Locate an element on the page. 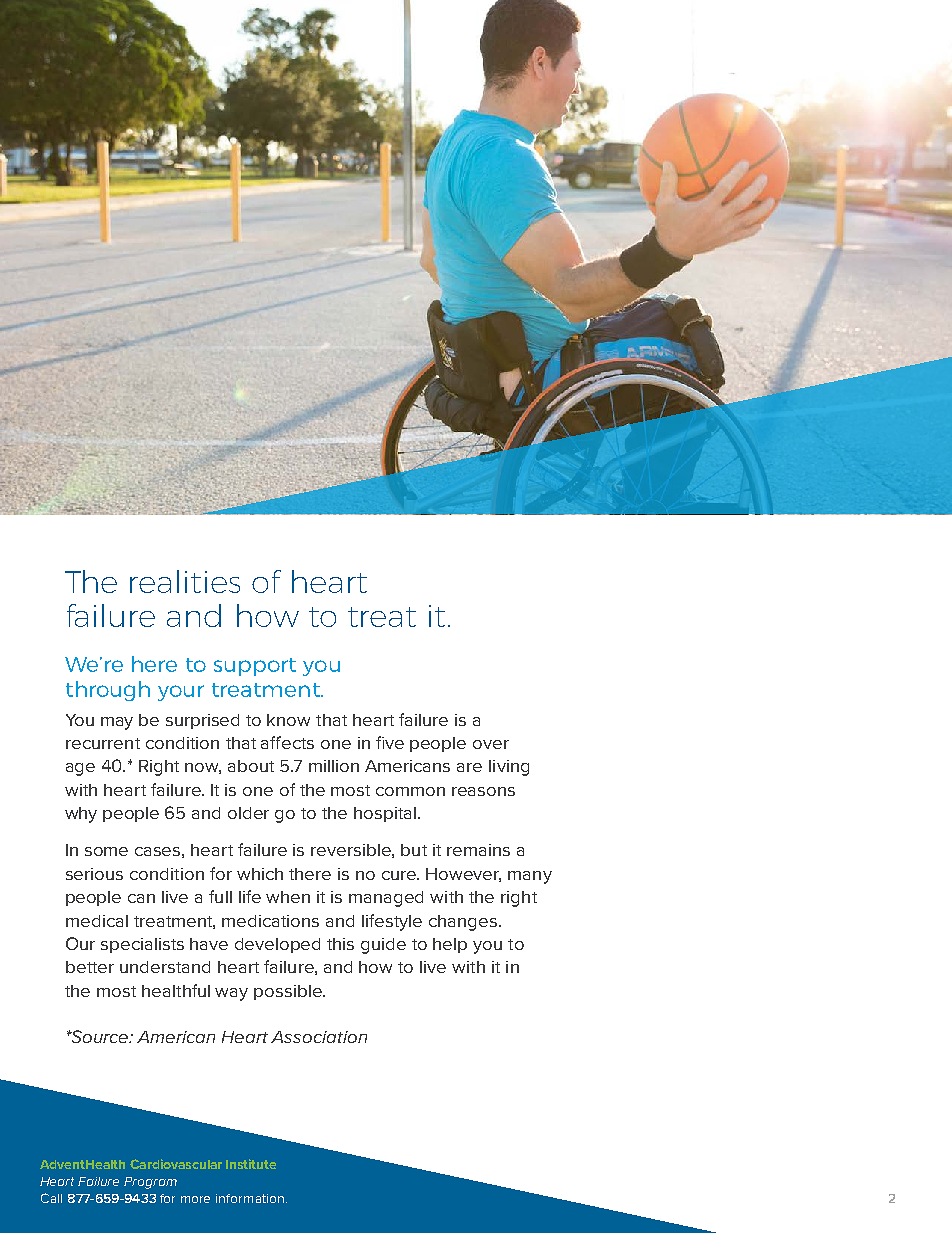 Image resolution: width=952 pixels, height=1233 pixels. realities is located at coordinates (185, 581).
